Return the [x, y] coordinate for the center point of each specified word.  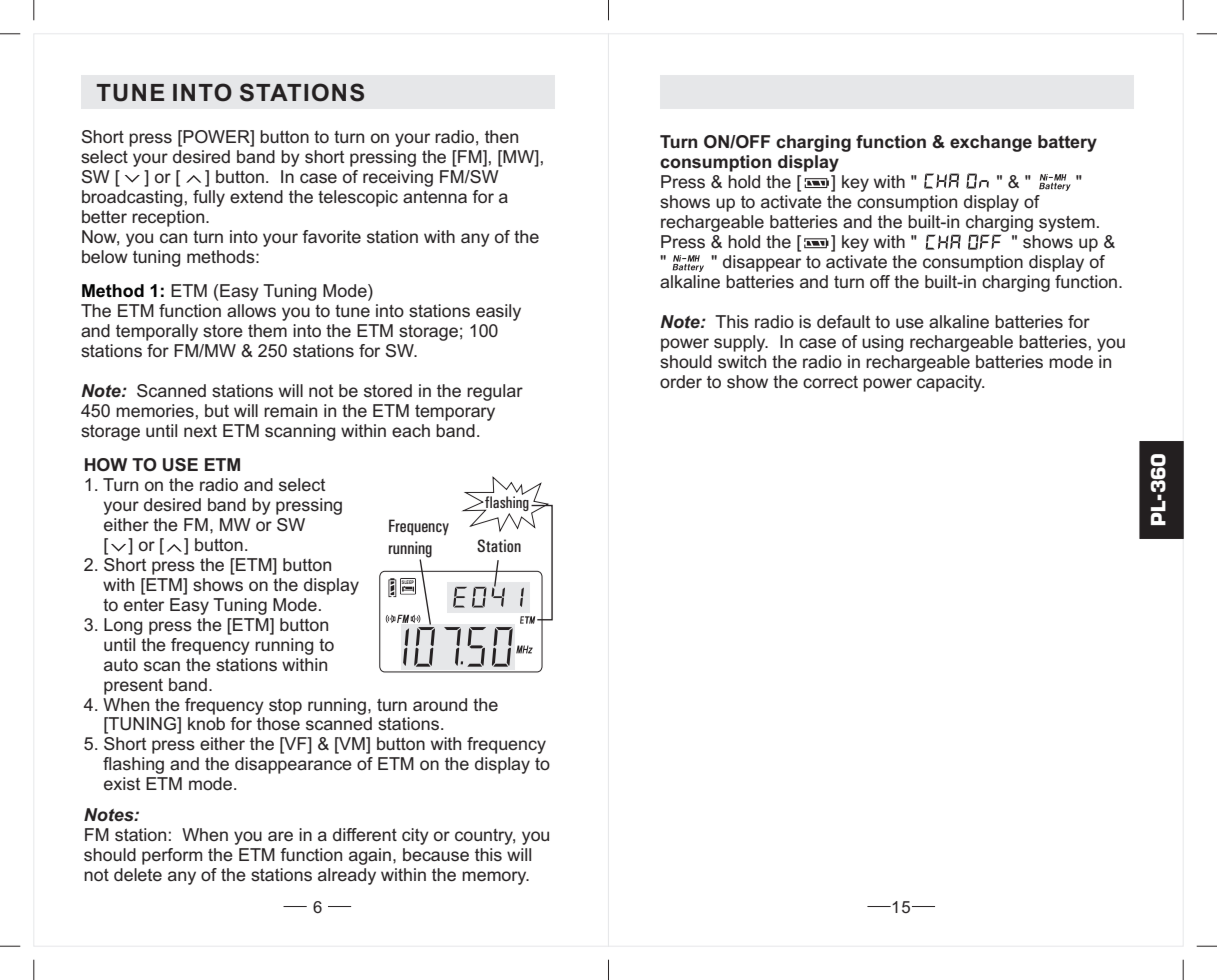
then [501, 136]
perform [172, 856]
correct [830, 382]
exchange [991, 143]
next [200, 431]
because [436, 854]
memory [495, 878]
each [411, 430]
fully [209, 198]
